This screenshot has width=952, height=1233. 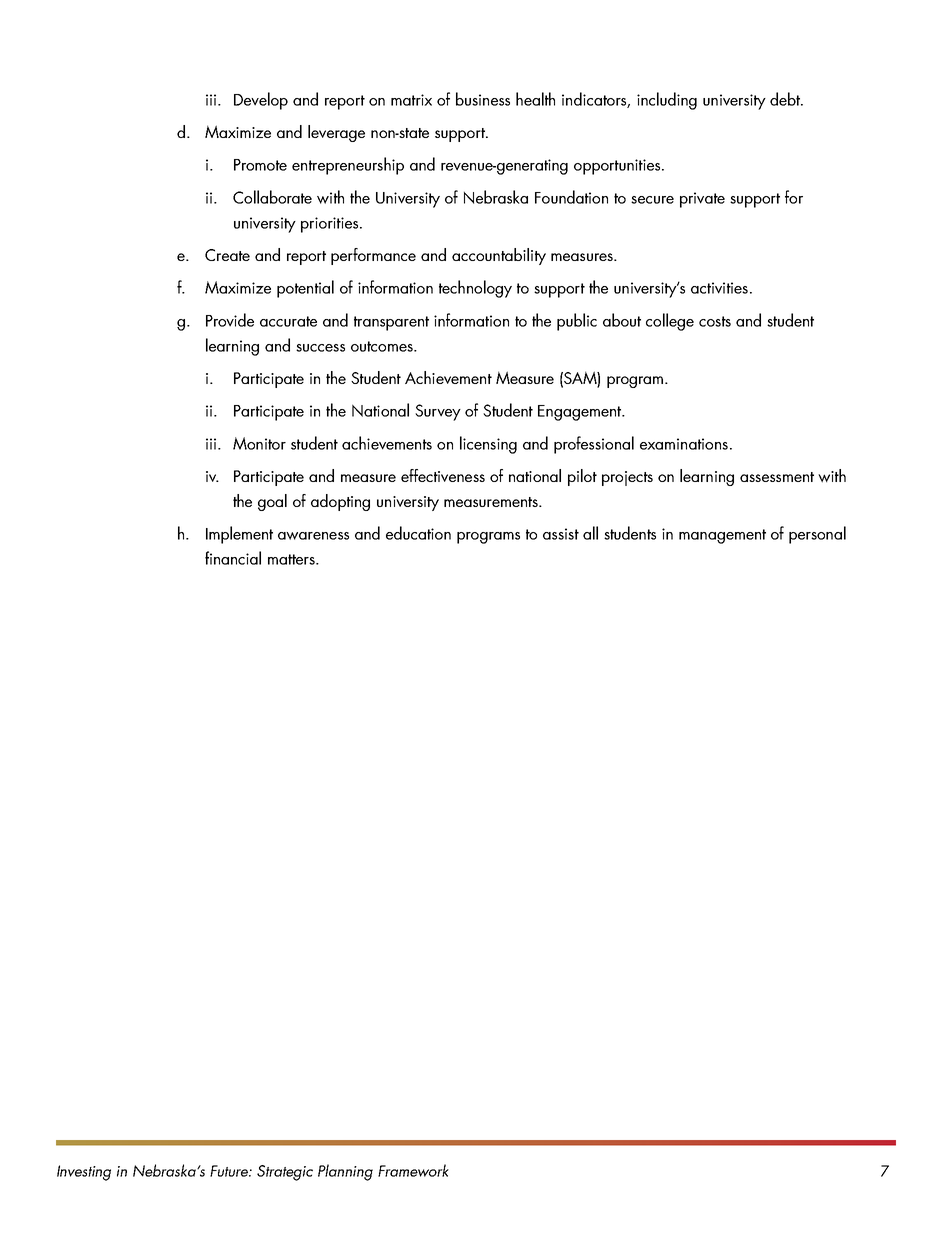 I want to click on awareness, so click(x=313, y=536).
